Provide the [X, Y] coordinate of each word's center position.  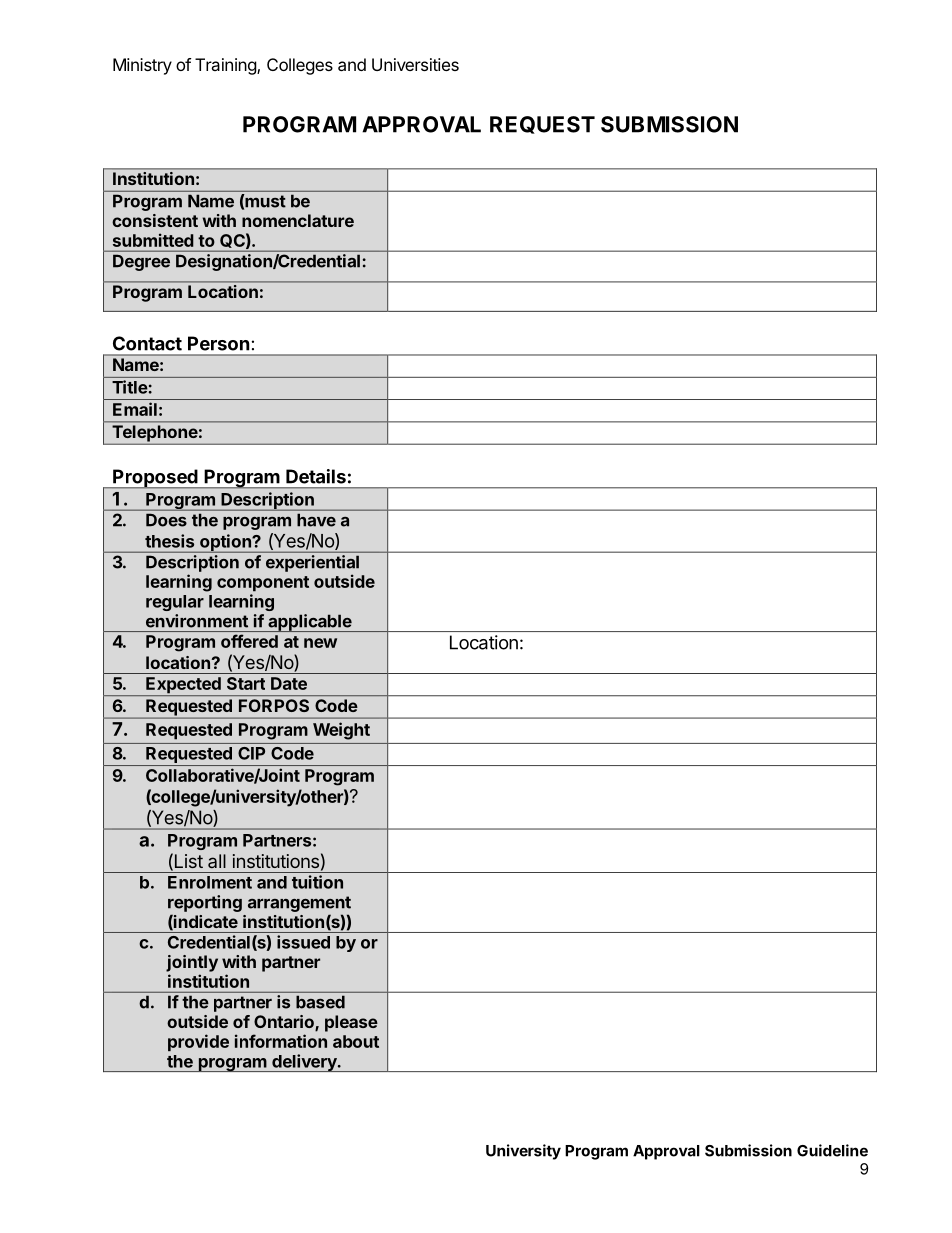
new [320, 643]
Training [226, 66]
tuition [317, 882]
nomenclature [298, 220]
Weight [341, 731]
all [217, 861]
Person [219, 343]
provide [198, 1042]
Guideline [832, 1150]
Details [316, 476]
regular [175, 603]
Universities [415, 64]
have [316, 520]
